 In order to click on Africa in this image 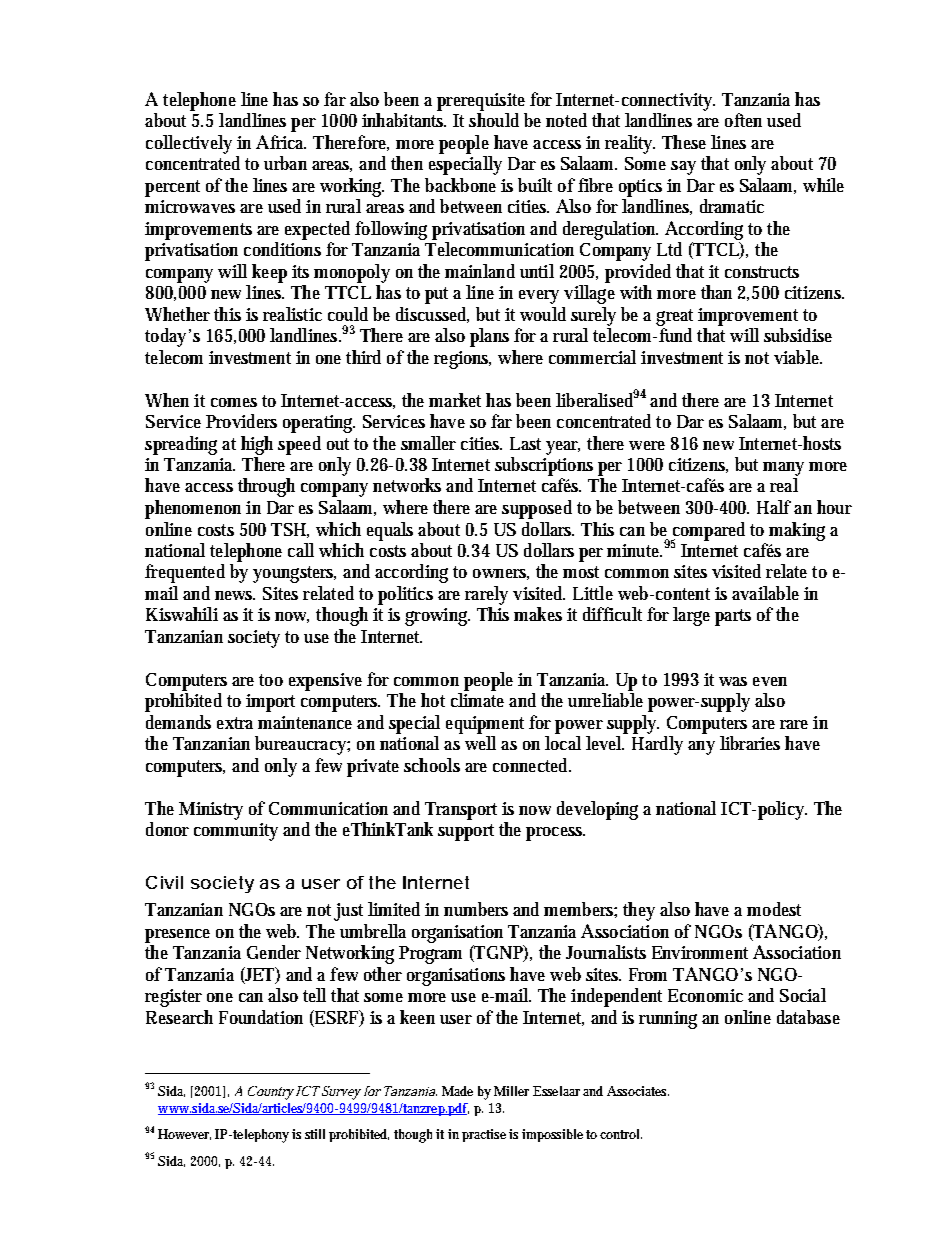, I will do `click(281, 142)`.
